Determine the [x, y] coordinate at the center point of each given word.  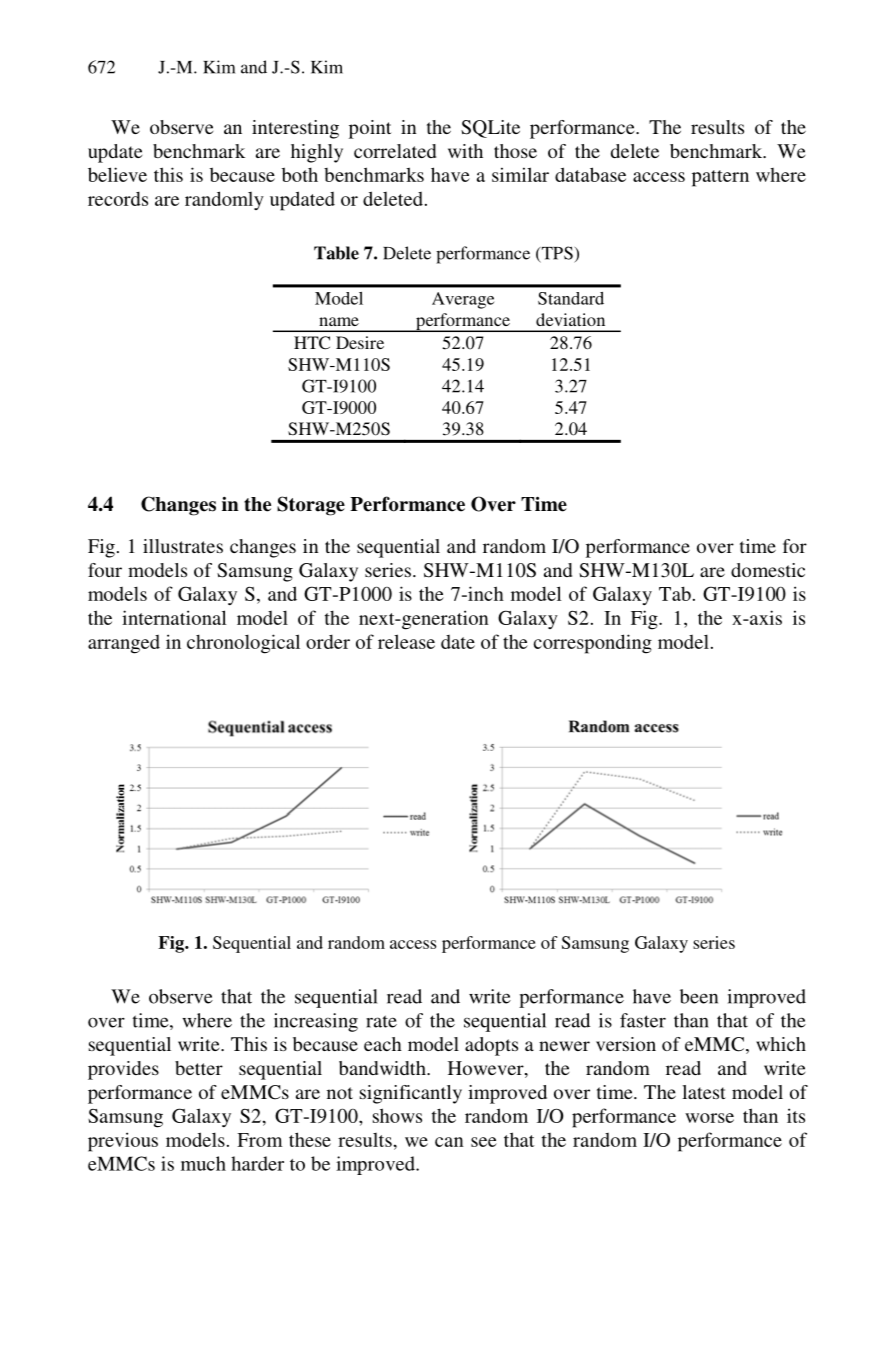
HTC [312, 343]
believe [117, 174]
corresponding [593, 644]
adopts [491, 1046]
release [406, 641]
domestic [768, 570]
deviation [570, 319]
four [105, 570]
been [699, 996]
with [465, 151]
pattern [720, 178]
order [328, 642]
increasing [316, 1022]
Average [463, 300]
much [203, 1163]
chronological [243, 644]
